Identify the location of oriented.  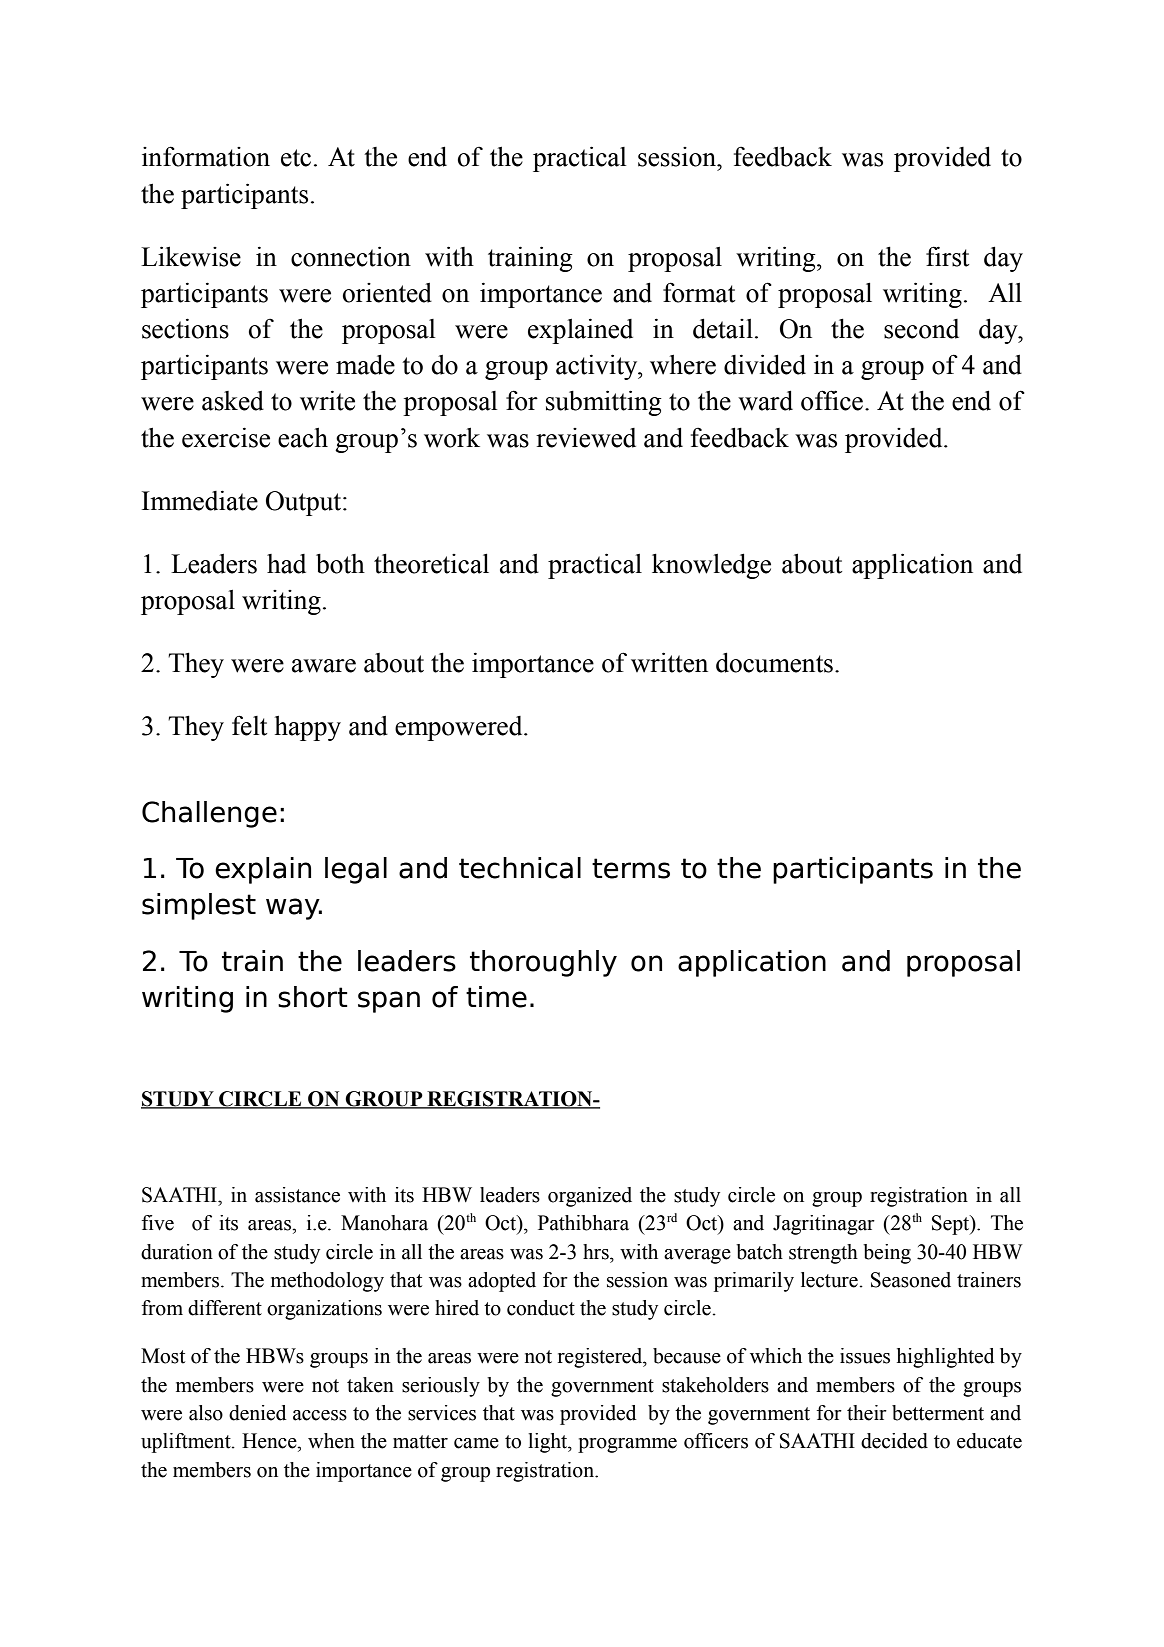
(387, 293).
